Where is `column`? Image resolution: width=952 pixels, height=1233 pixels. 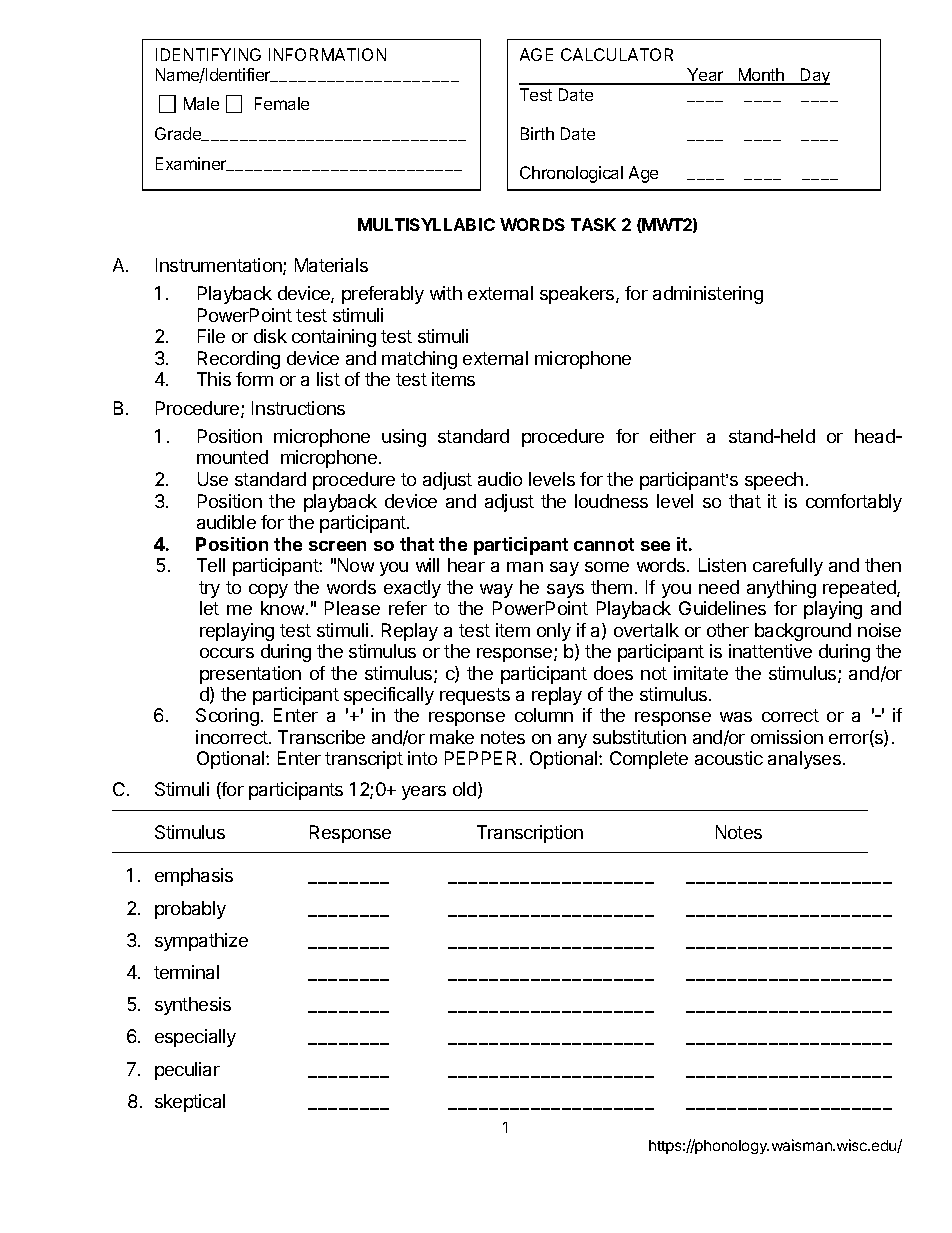 column is located at coordinates (544, 715).
